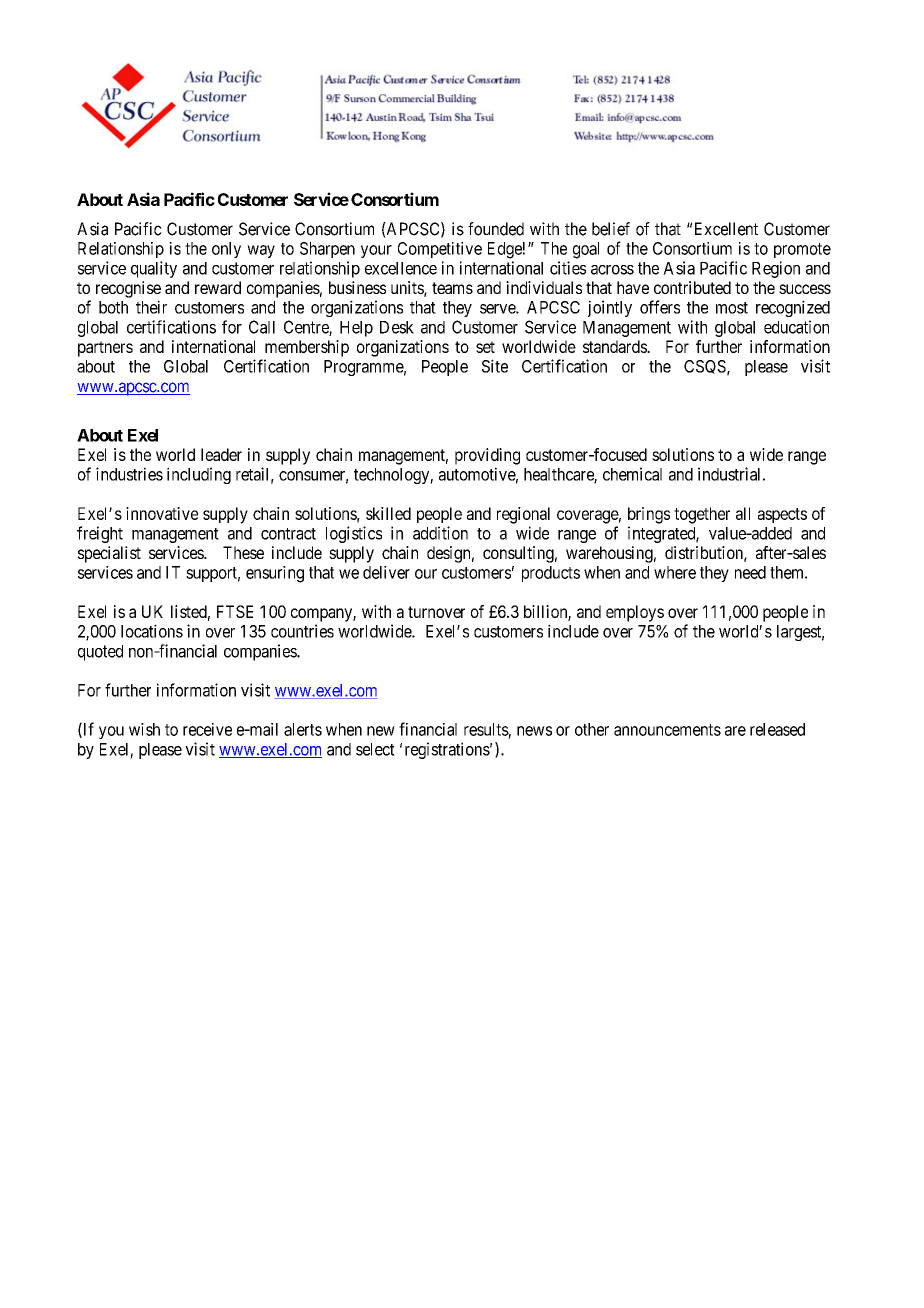 Image resolution: width=924 pixels, height=1308 pixels. Describe the element at coordinates (440, 250) in the document. I see `Competitive` at that location.
